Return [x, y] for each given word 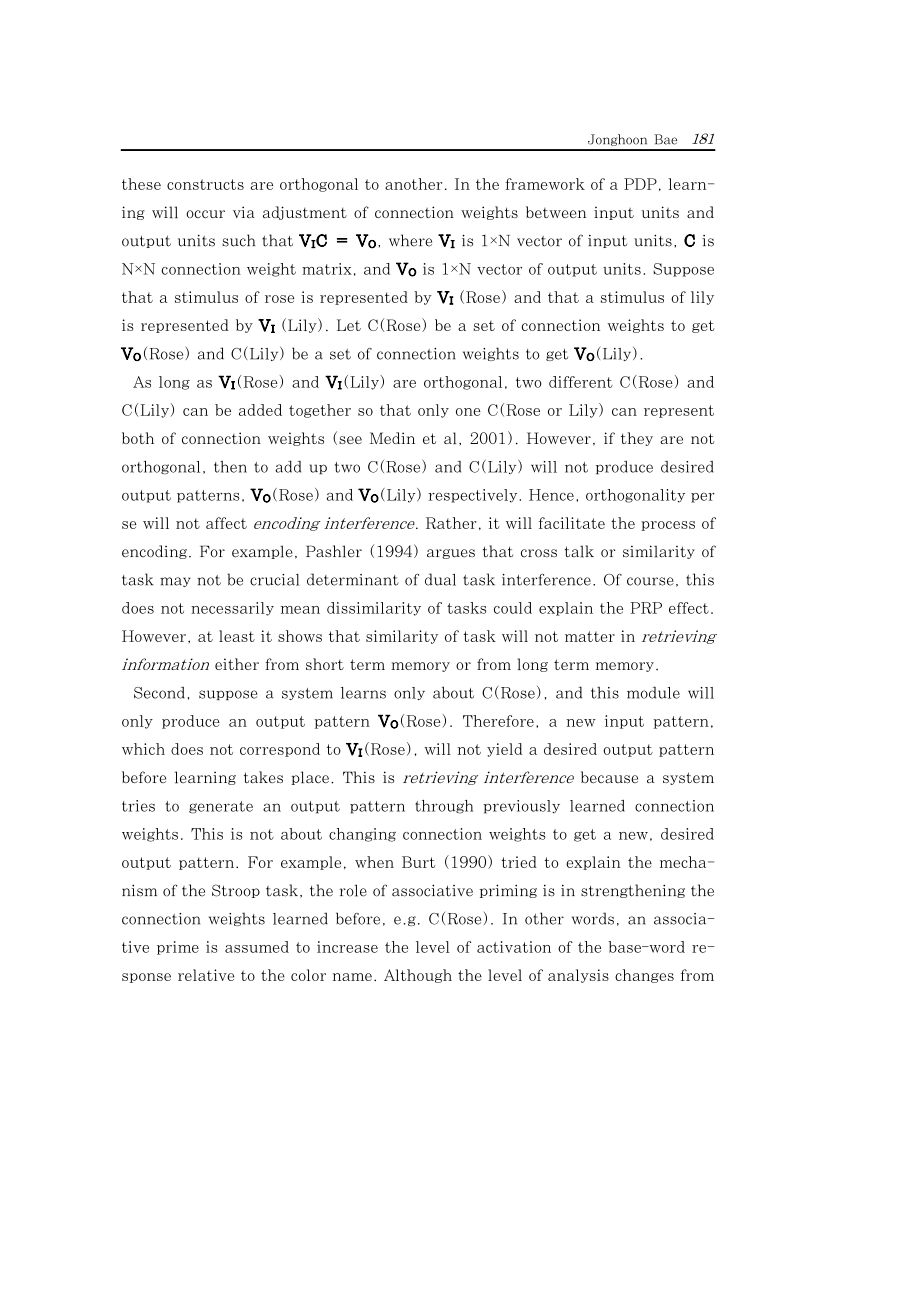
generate [221, 807]
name [354, 977]
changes [650, 976]
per [703, 498]
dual [447, 579]
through [444, 807]
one [473, 410]
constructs [210, 184]
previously [521, 807]
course [652, 582]
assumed [257, 947]
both [138, 438]
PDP [642, 184]
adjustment [310, 213]
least [242, 636]
